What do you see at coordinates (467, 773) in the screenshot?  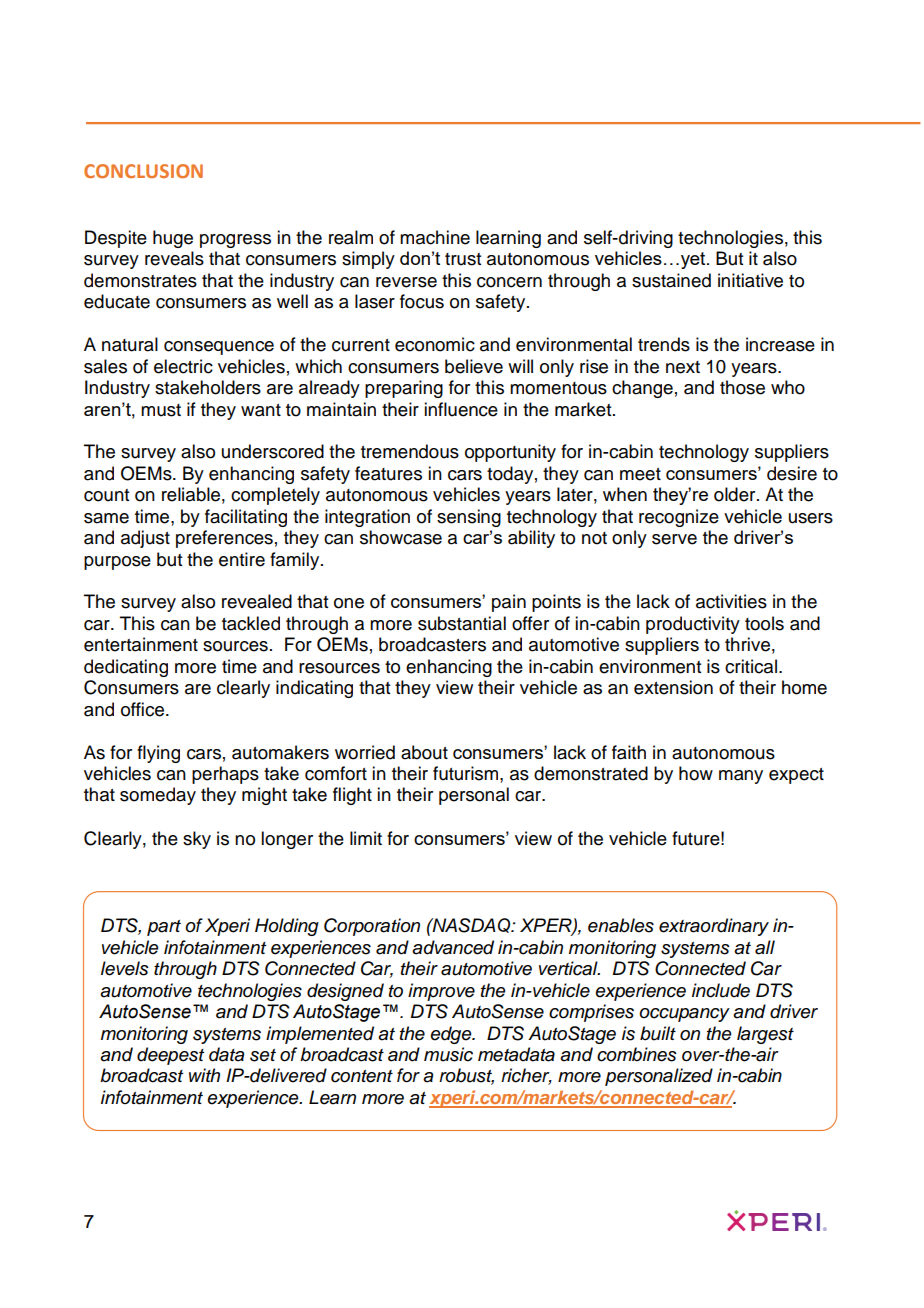 I see `futurism` at bounding box center [467, 773].
